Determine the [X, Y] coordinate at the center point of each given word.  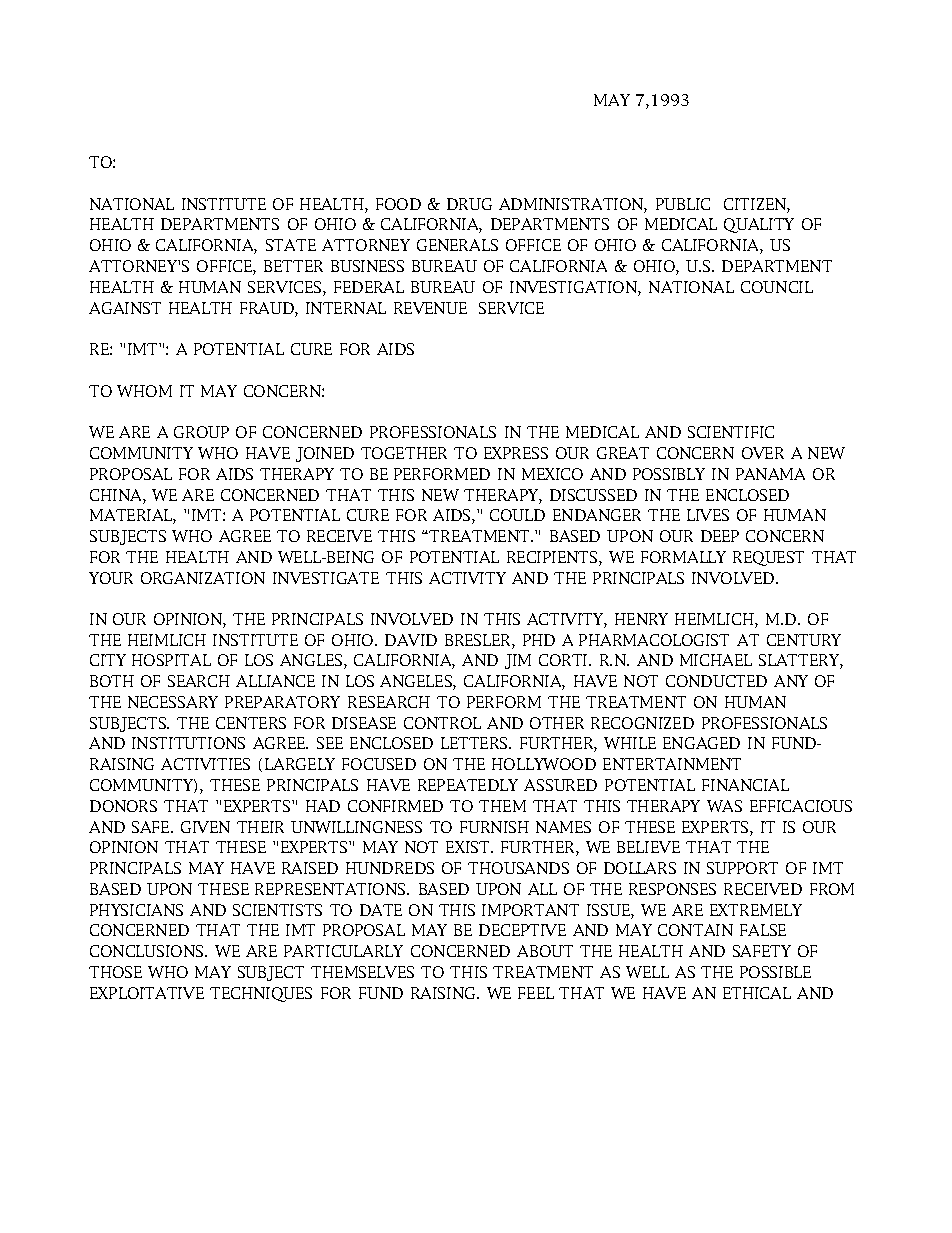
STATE [291, 245]
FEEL [536, 993]
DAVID [411, 640]
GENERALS [457, 245]
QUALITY [759, 225]
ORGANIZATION [203, 578]
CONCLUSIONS [148, 951]
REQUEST [768, 558]
